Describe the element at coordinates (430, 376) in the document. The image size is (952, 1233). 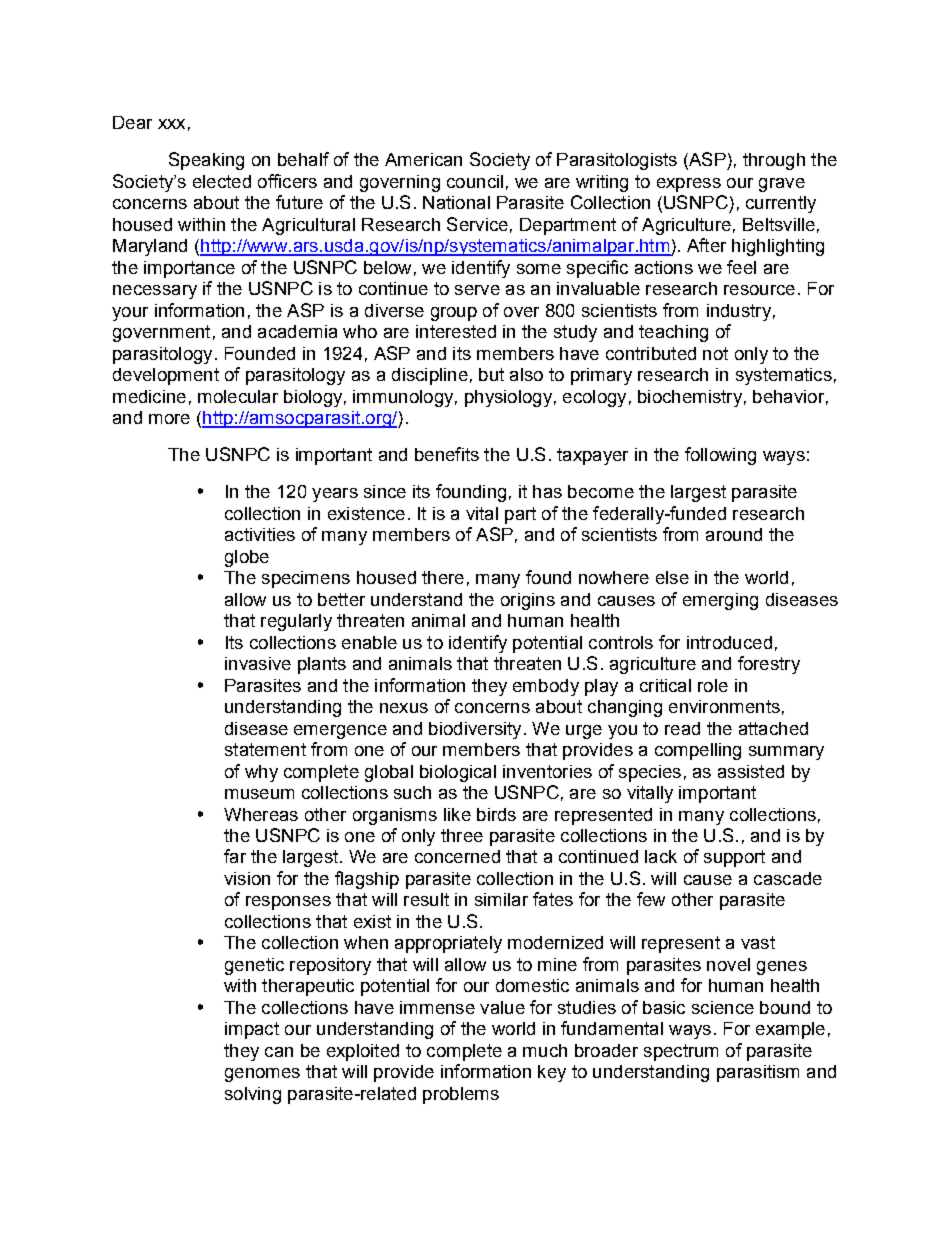
I see `discipline` at that location.
